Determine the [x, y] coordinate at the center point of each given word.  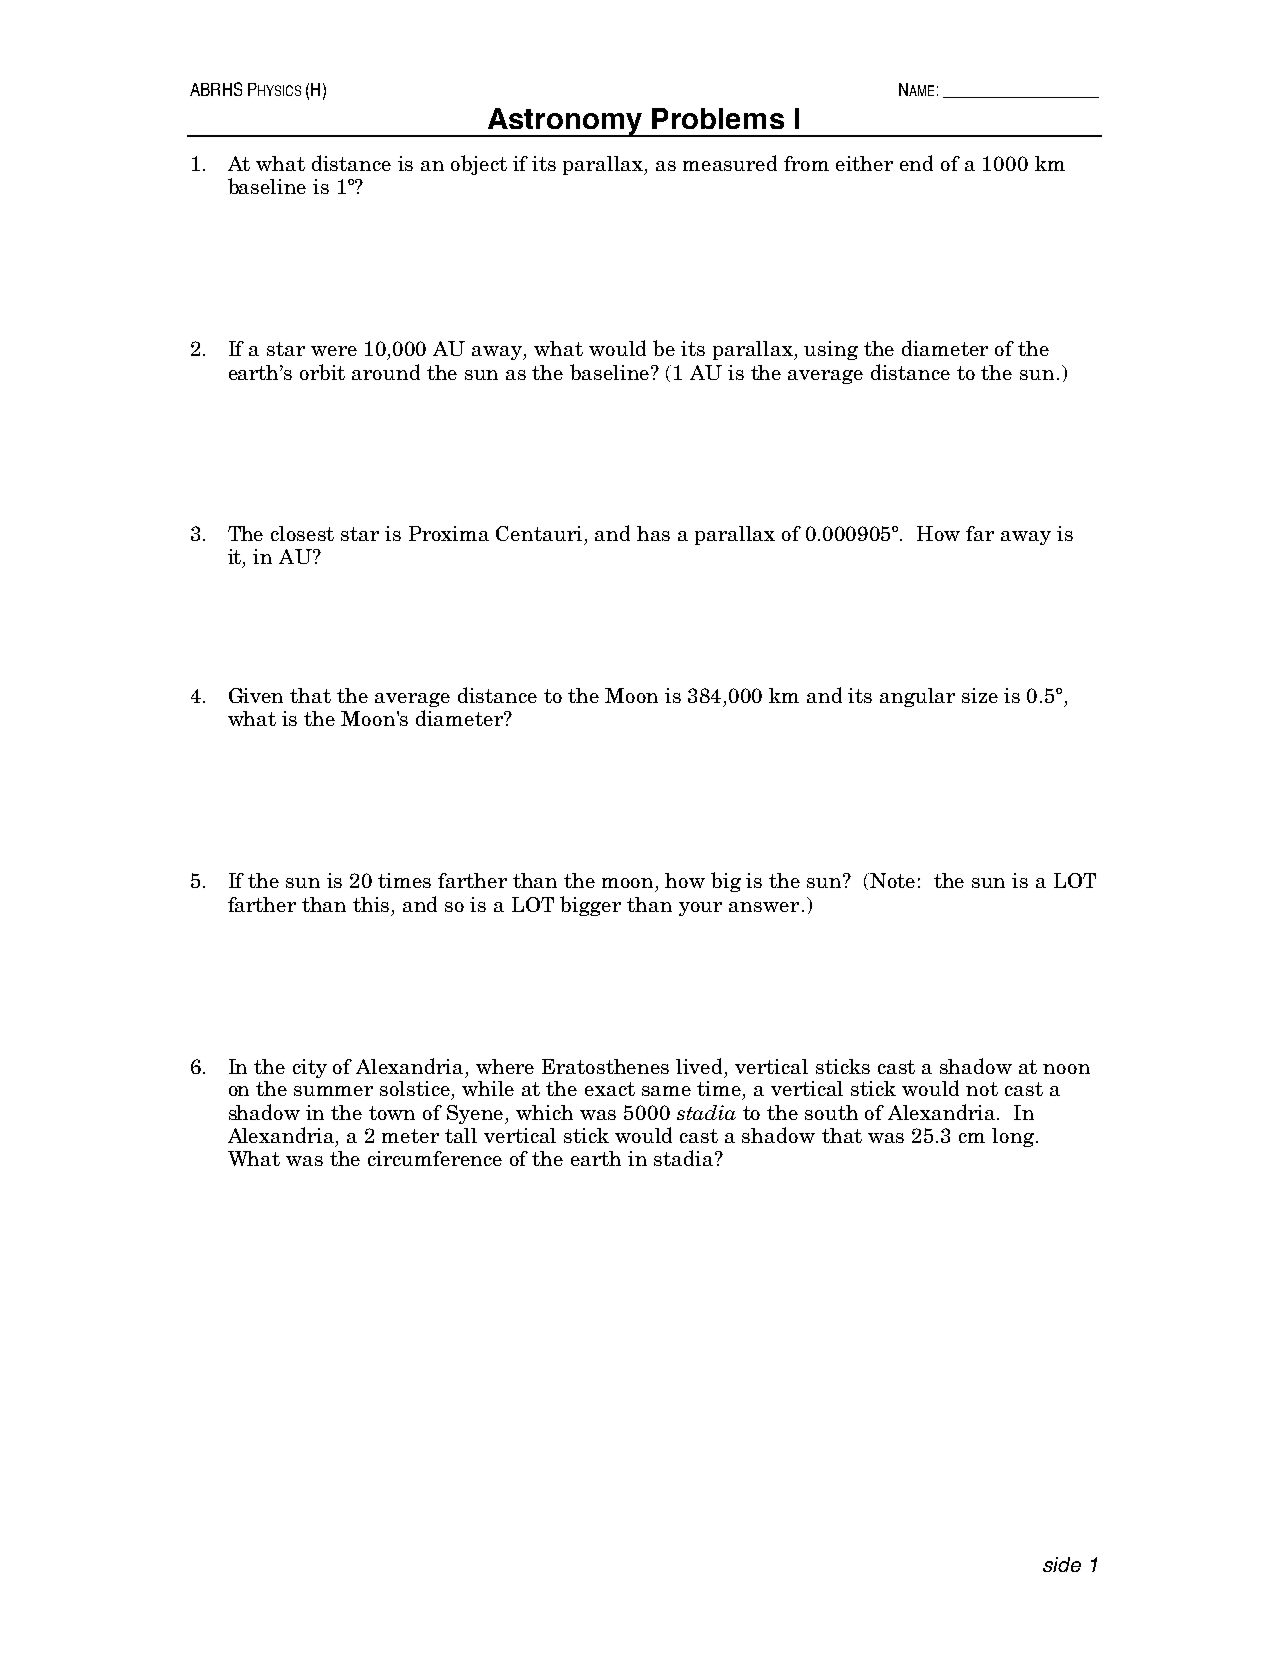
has [653, 533]
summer [333, 1091]
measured [730, 163]
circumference [435, 1158]
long [1013, 1137]
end [916, 163]
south [831, 1112]
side [1062, 1564]
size [980, 695]
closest [302, 533]
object [479, 165]
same [666, 1091]
